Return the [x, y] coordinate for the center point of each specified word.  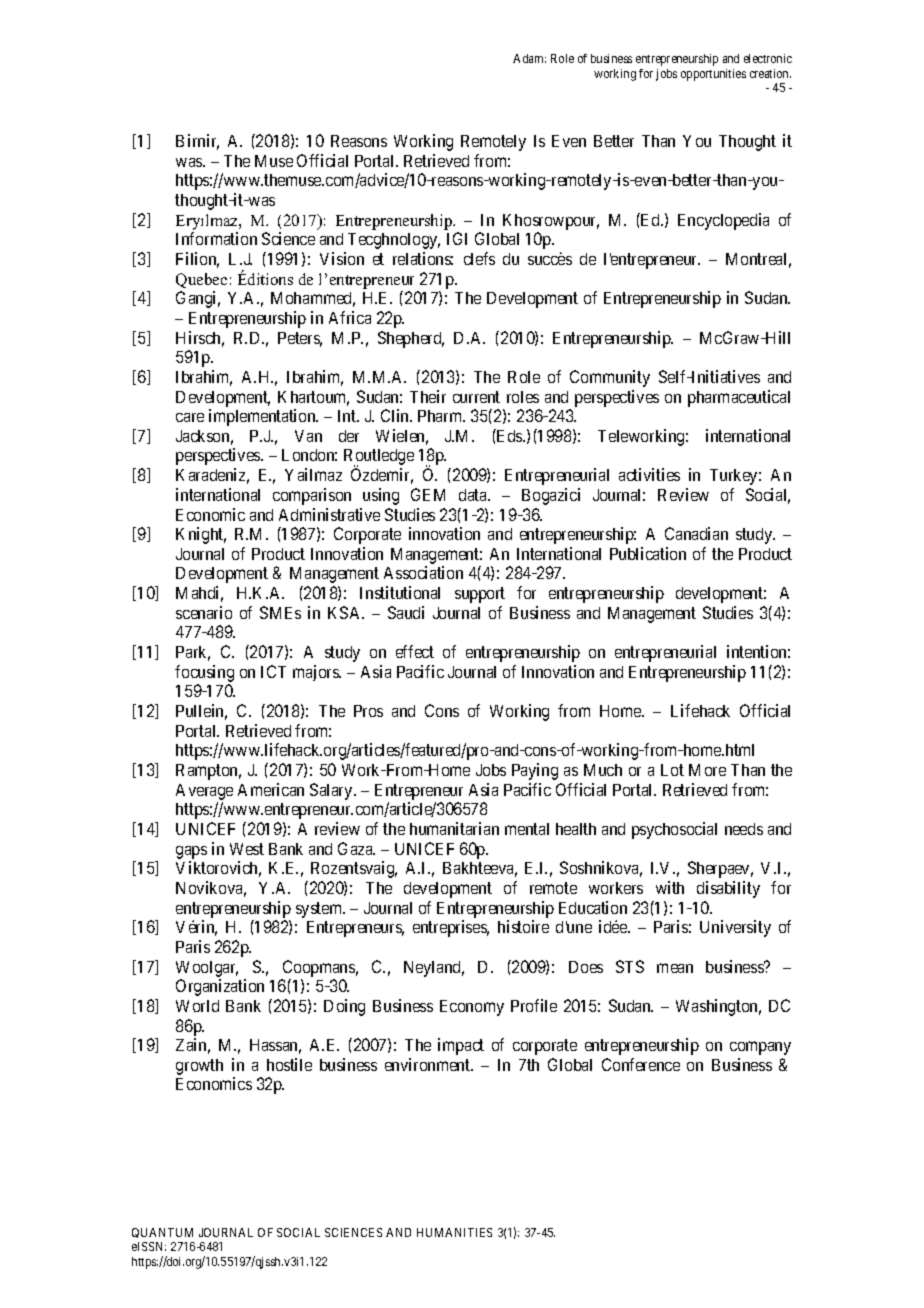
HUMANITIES [454, 1232]
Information [216, 238]
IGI [457, 238]
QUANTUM [162, 1233]
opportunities [713, 75]
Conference [641, 1064]
